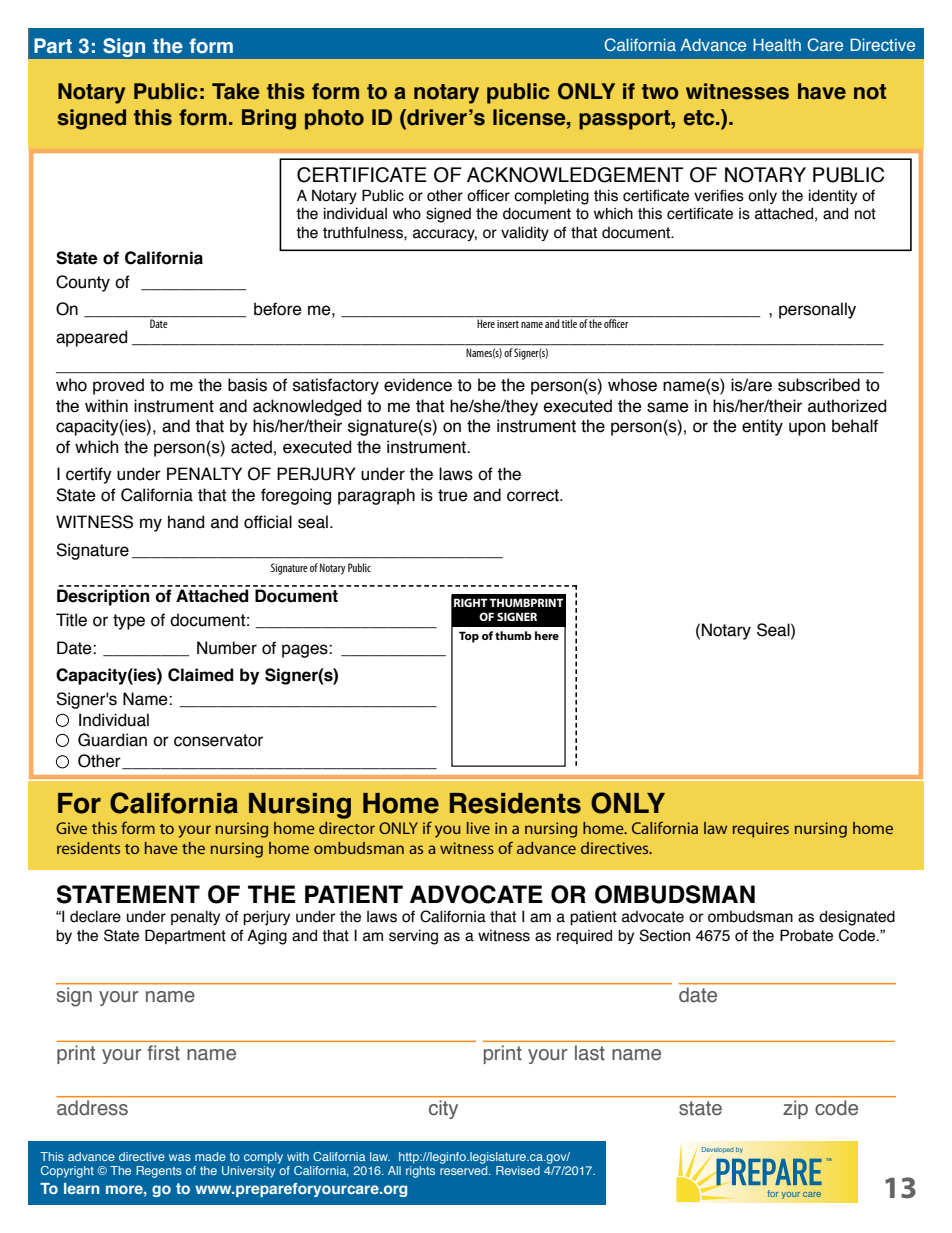 The image size is (952, 1233). I want to click on Take, so click(235, 91).
